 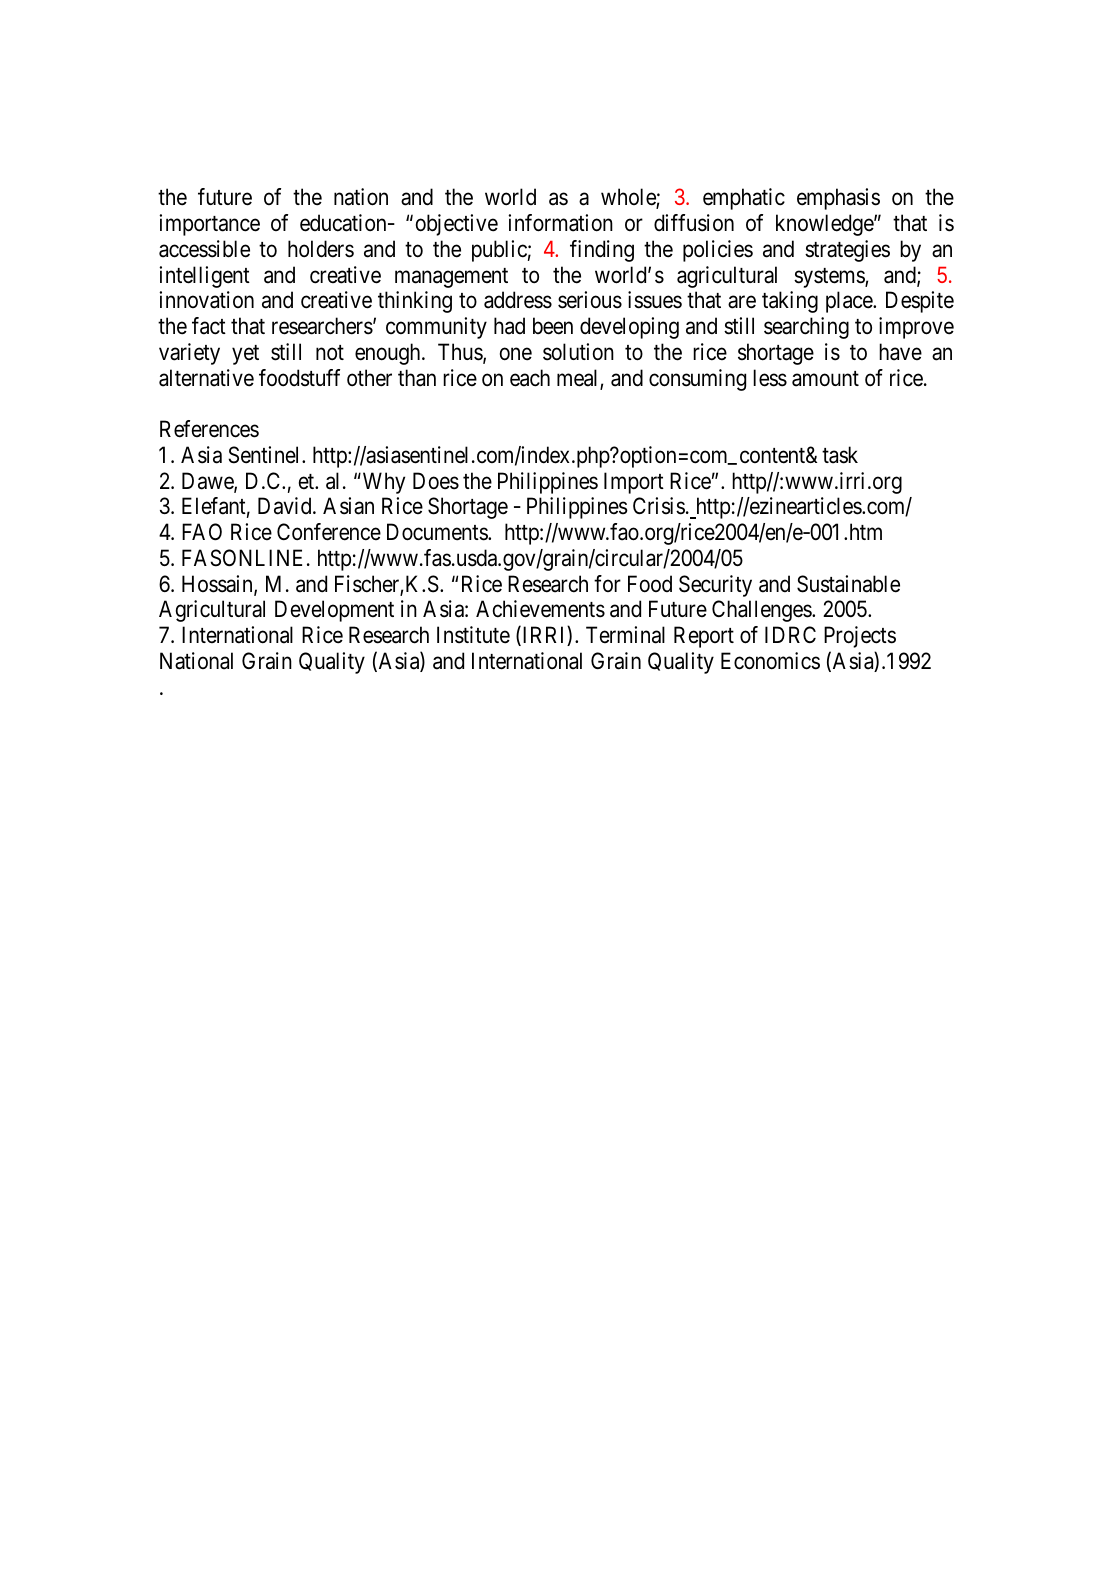 What do you see at coordinates (848, 584) in the document?
I see `Sustainable` at bounding box center [848, 584].
